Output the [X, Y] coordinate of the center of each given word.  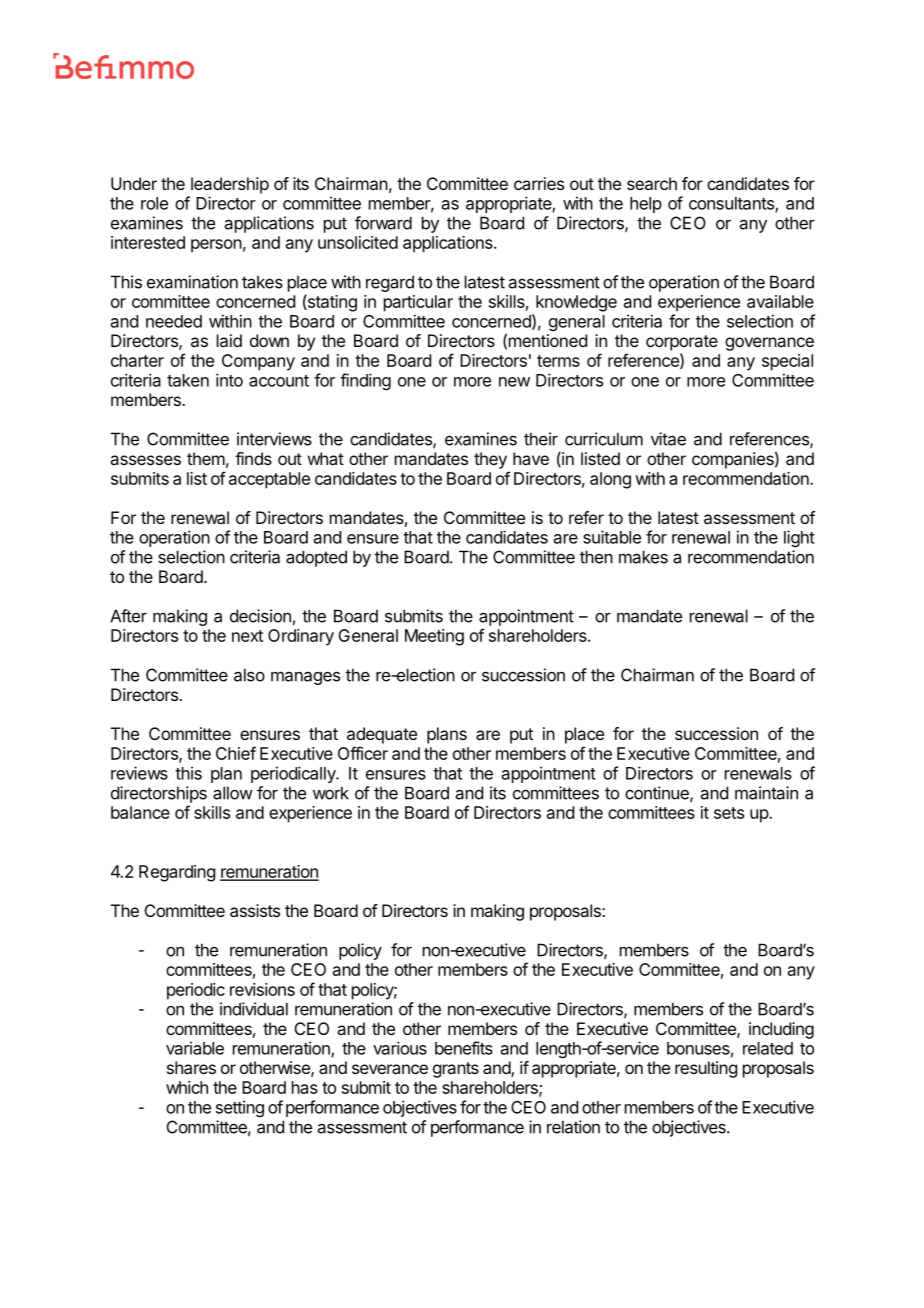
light [799, 538]
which [187, 1087]
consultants [732, 204]
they [490, 460]
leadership [230, 185]
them [206, 458]
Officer [363, 753]
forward [383, 223]
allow [233, 793]
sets [729, 813]
